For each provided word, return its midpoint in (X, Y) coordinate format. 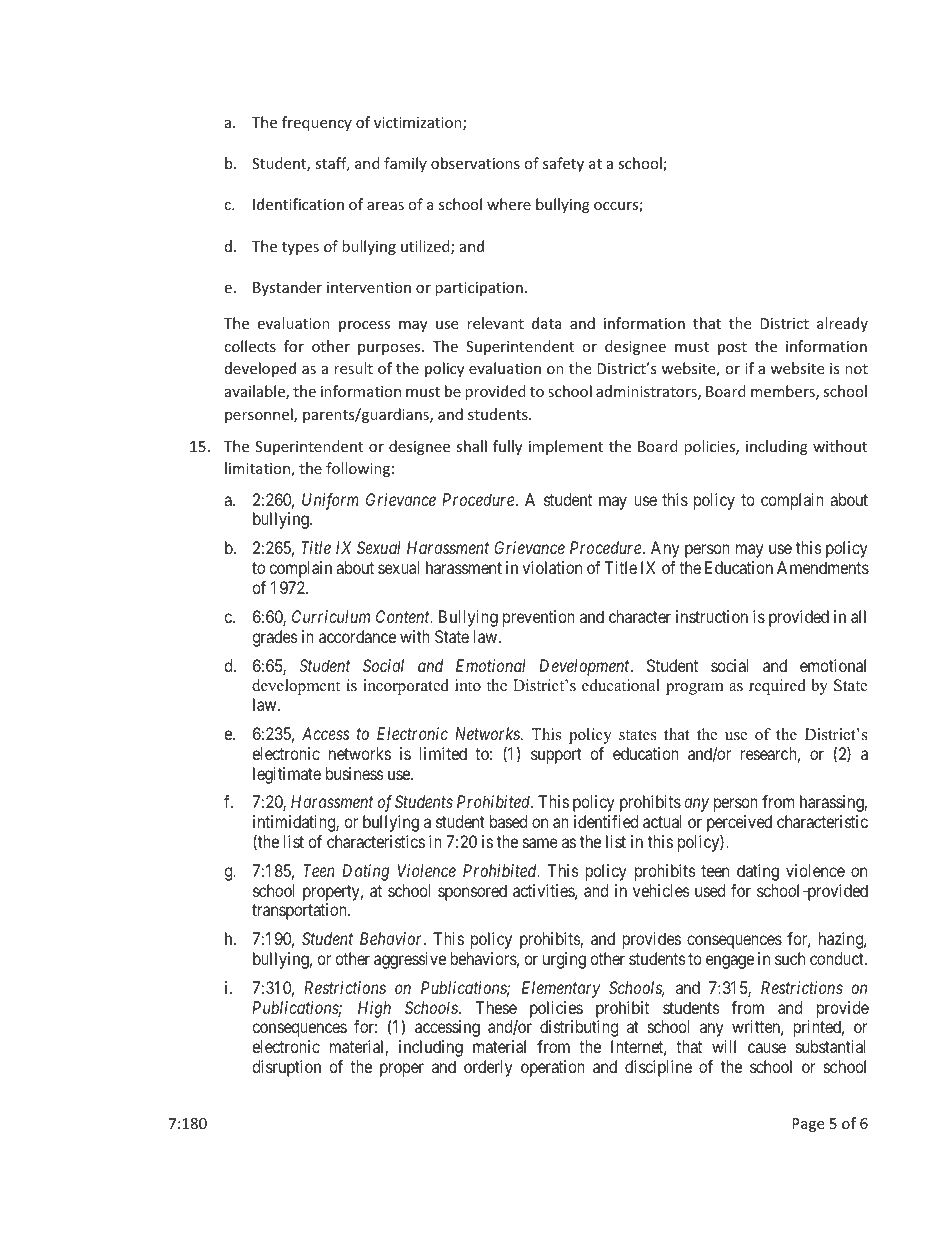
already (842, 324)
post (732, 348)
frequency (317, 123)
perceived (739, 825)
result (353, 368)
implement (566, 447)
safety (563, 164)
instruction (712, 616)
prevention (539, 618)
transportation (300, 911)
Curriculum (331, 616)
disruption (286, 1068)
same (540, 843)
